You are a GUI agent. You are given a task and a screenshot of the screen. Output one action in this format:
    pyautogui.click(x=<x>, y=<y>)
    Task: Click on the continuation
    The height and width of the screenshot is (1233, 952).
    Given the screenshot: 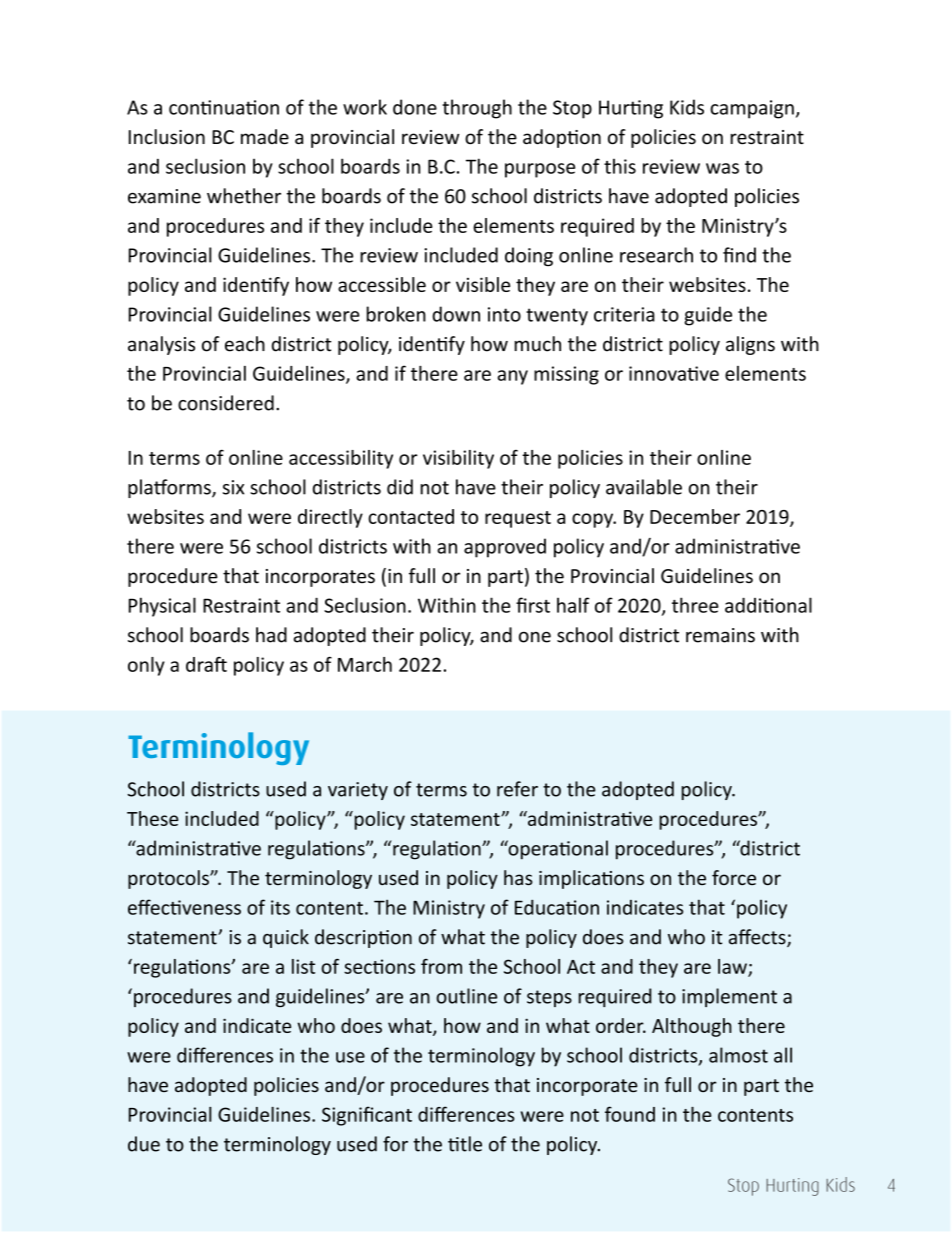 What is the action you would take?
    pyautogui.click(x=224, y=107)
